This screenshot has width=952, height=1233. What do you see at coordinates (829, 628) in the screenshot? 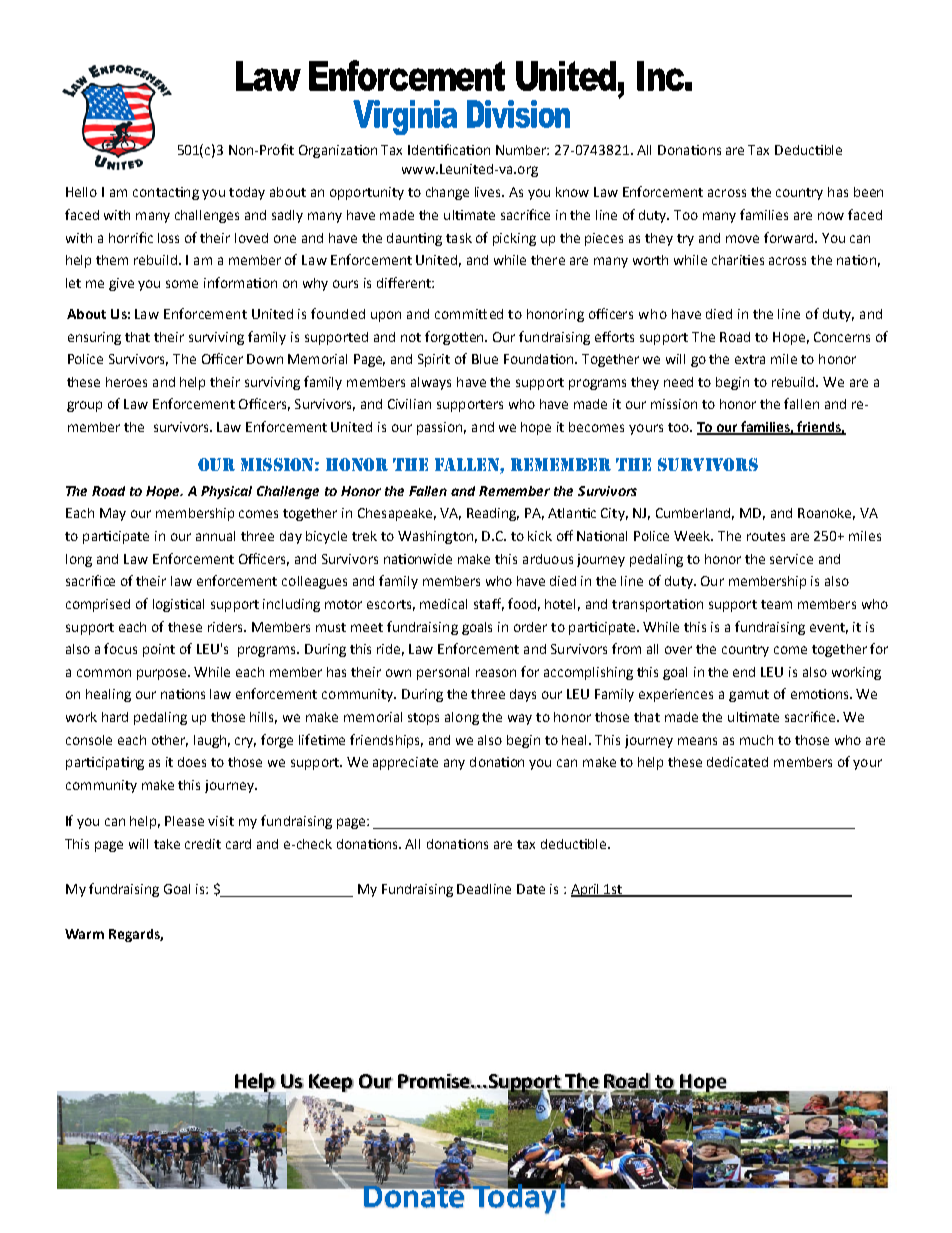
I see `event` at bounding box center [829, 628].
